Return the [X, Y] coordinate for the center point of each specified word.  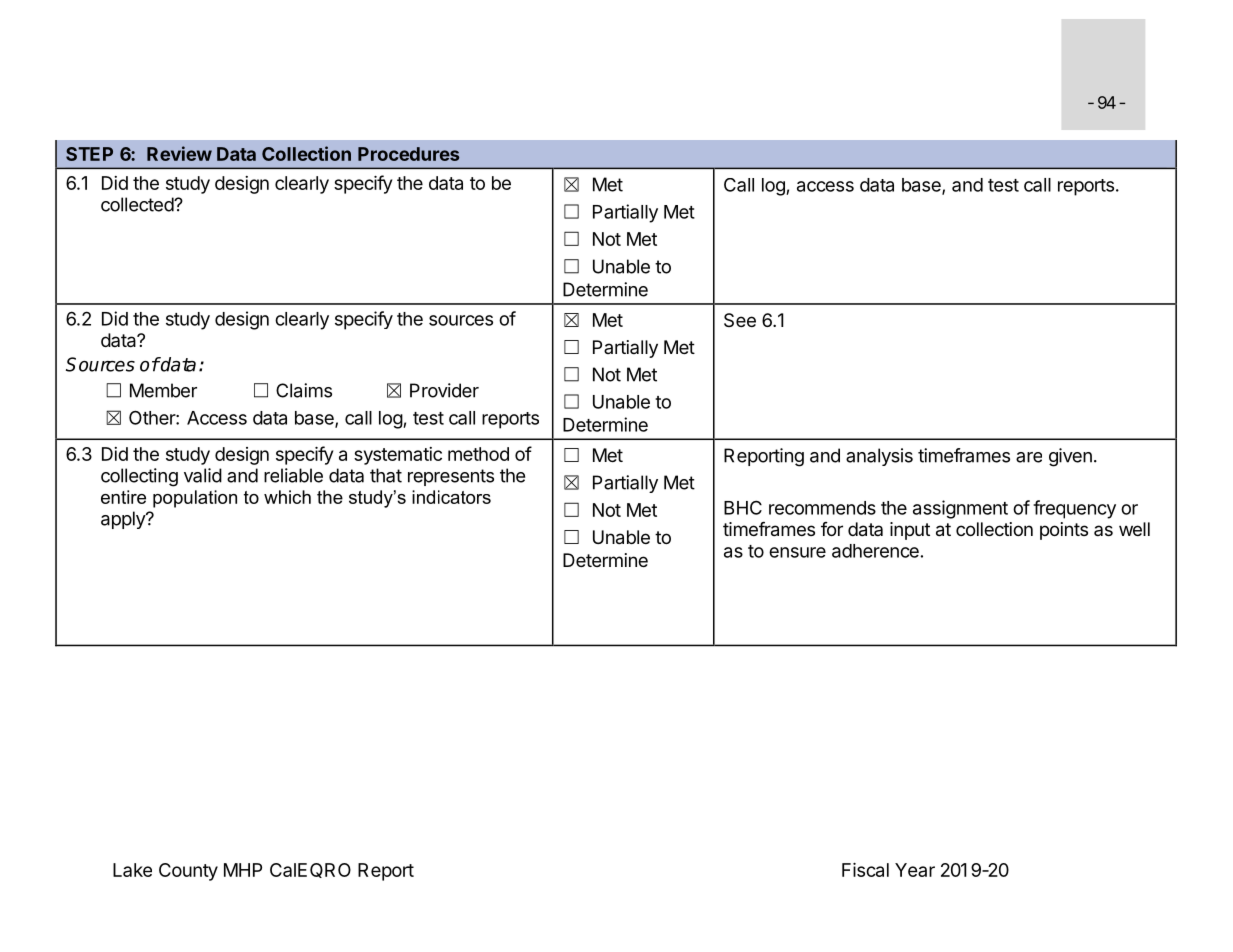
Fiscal [865, 870]
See [740, 320]
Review [179, 153]
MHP [243, 870]
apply [124, 520]
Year [915, 870]
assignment [960, 509]
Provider [444, 390]
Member [163, 390]
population [195, 499]
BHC [743, 507]
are [1029, 457]
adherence [875, 551]
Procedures [408, 154]
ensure [797, 552]
